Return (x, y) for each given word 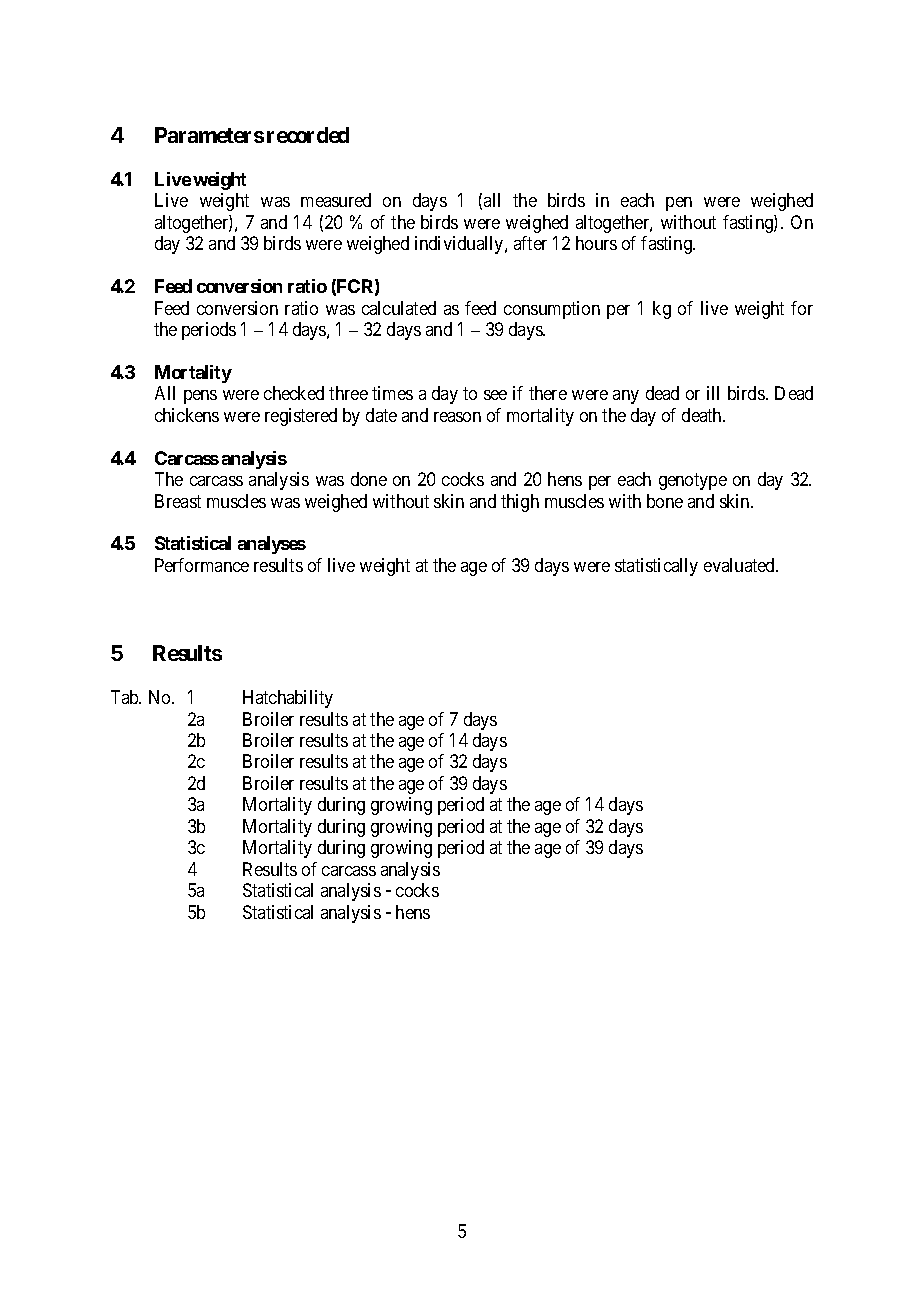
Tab (126, 697)
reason (457, 417)
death (703, 415)
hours (596, 243)
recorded (308, 135)
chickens (187, 415)
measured (336, 200)
